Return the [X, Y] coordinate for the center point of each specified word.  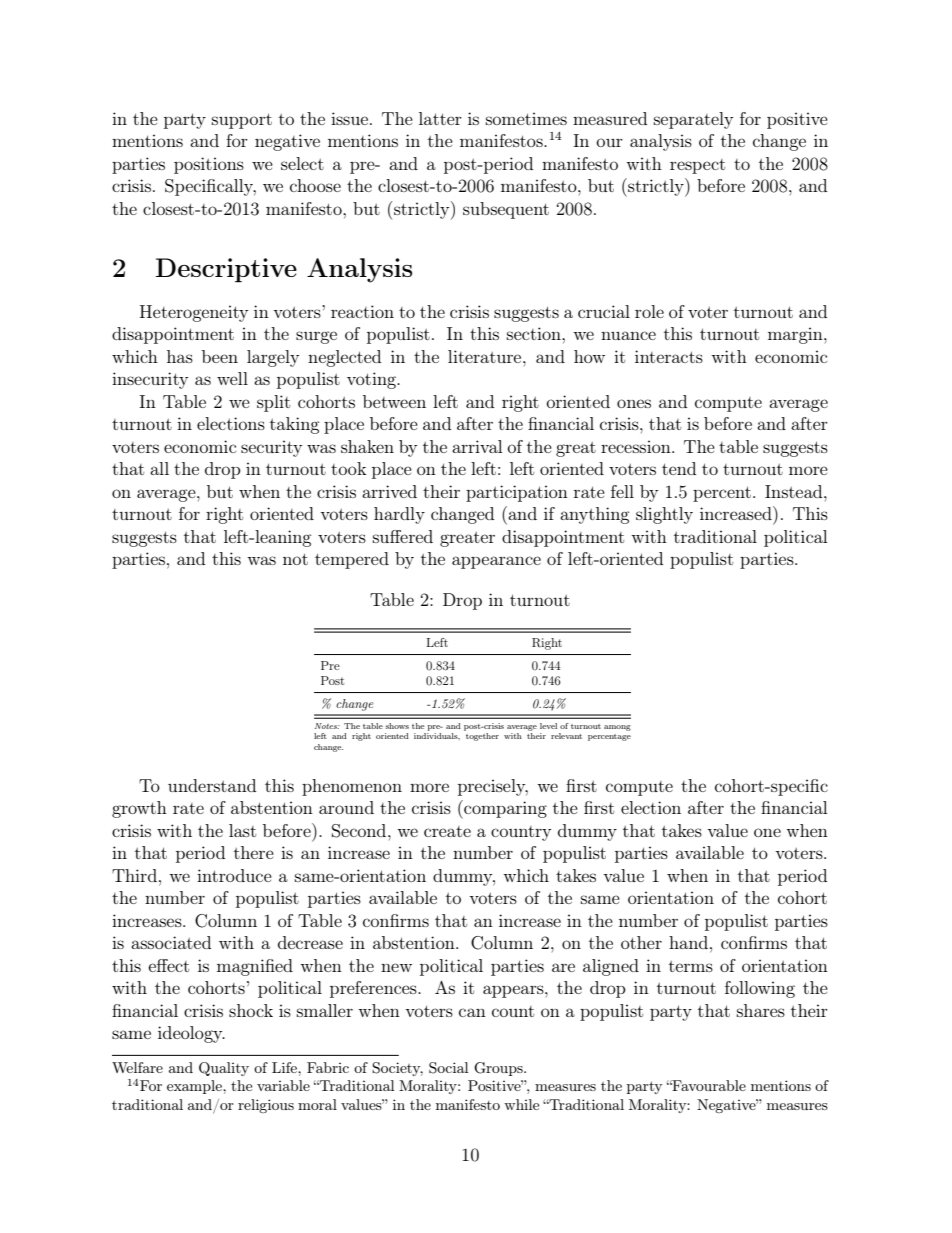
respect [697, 166]
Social [448, 1068]
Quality [224, 1069]
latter [440, 118]
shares [761, 1010]
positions [209, 165]
